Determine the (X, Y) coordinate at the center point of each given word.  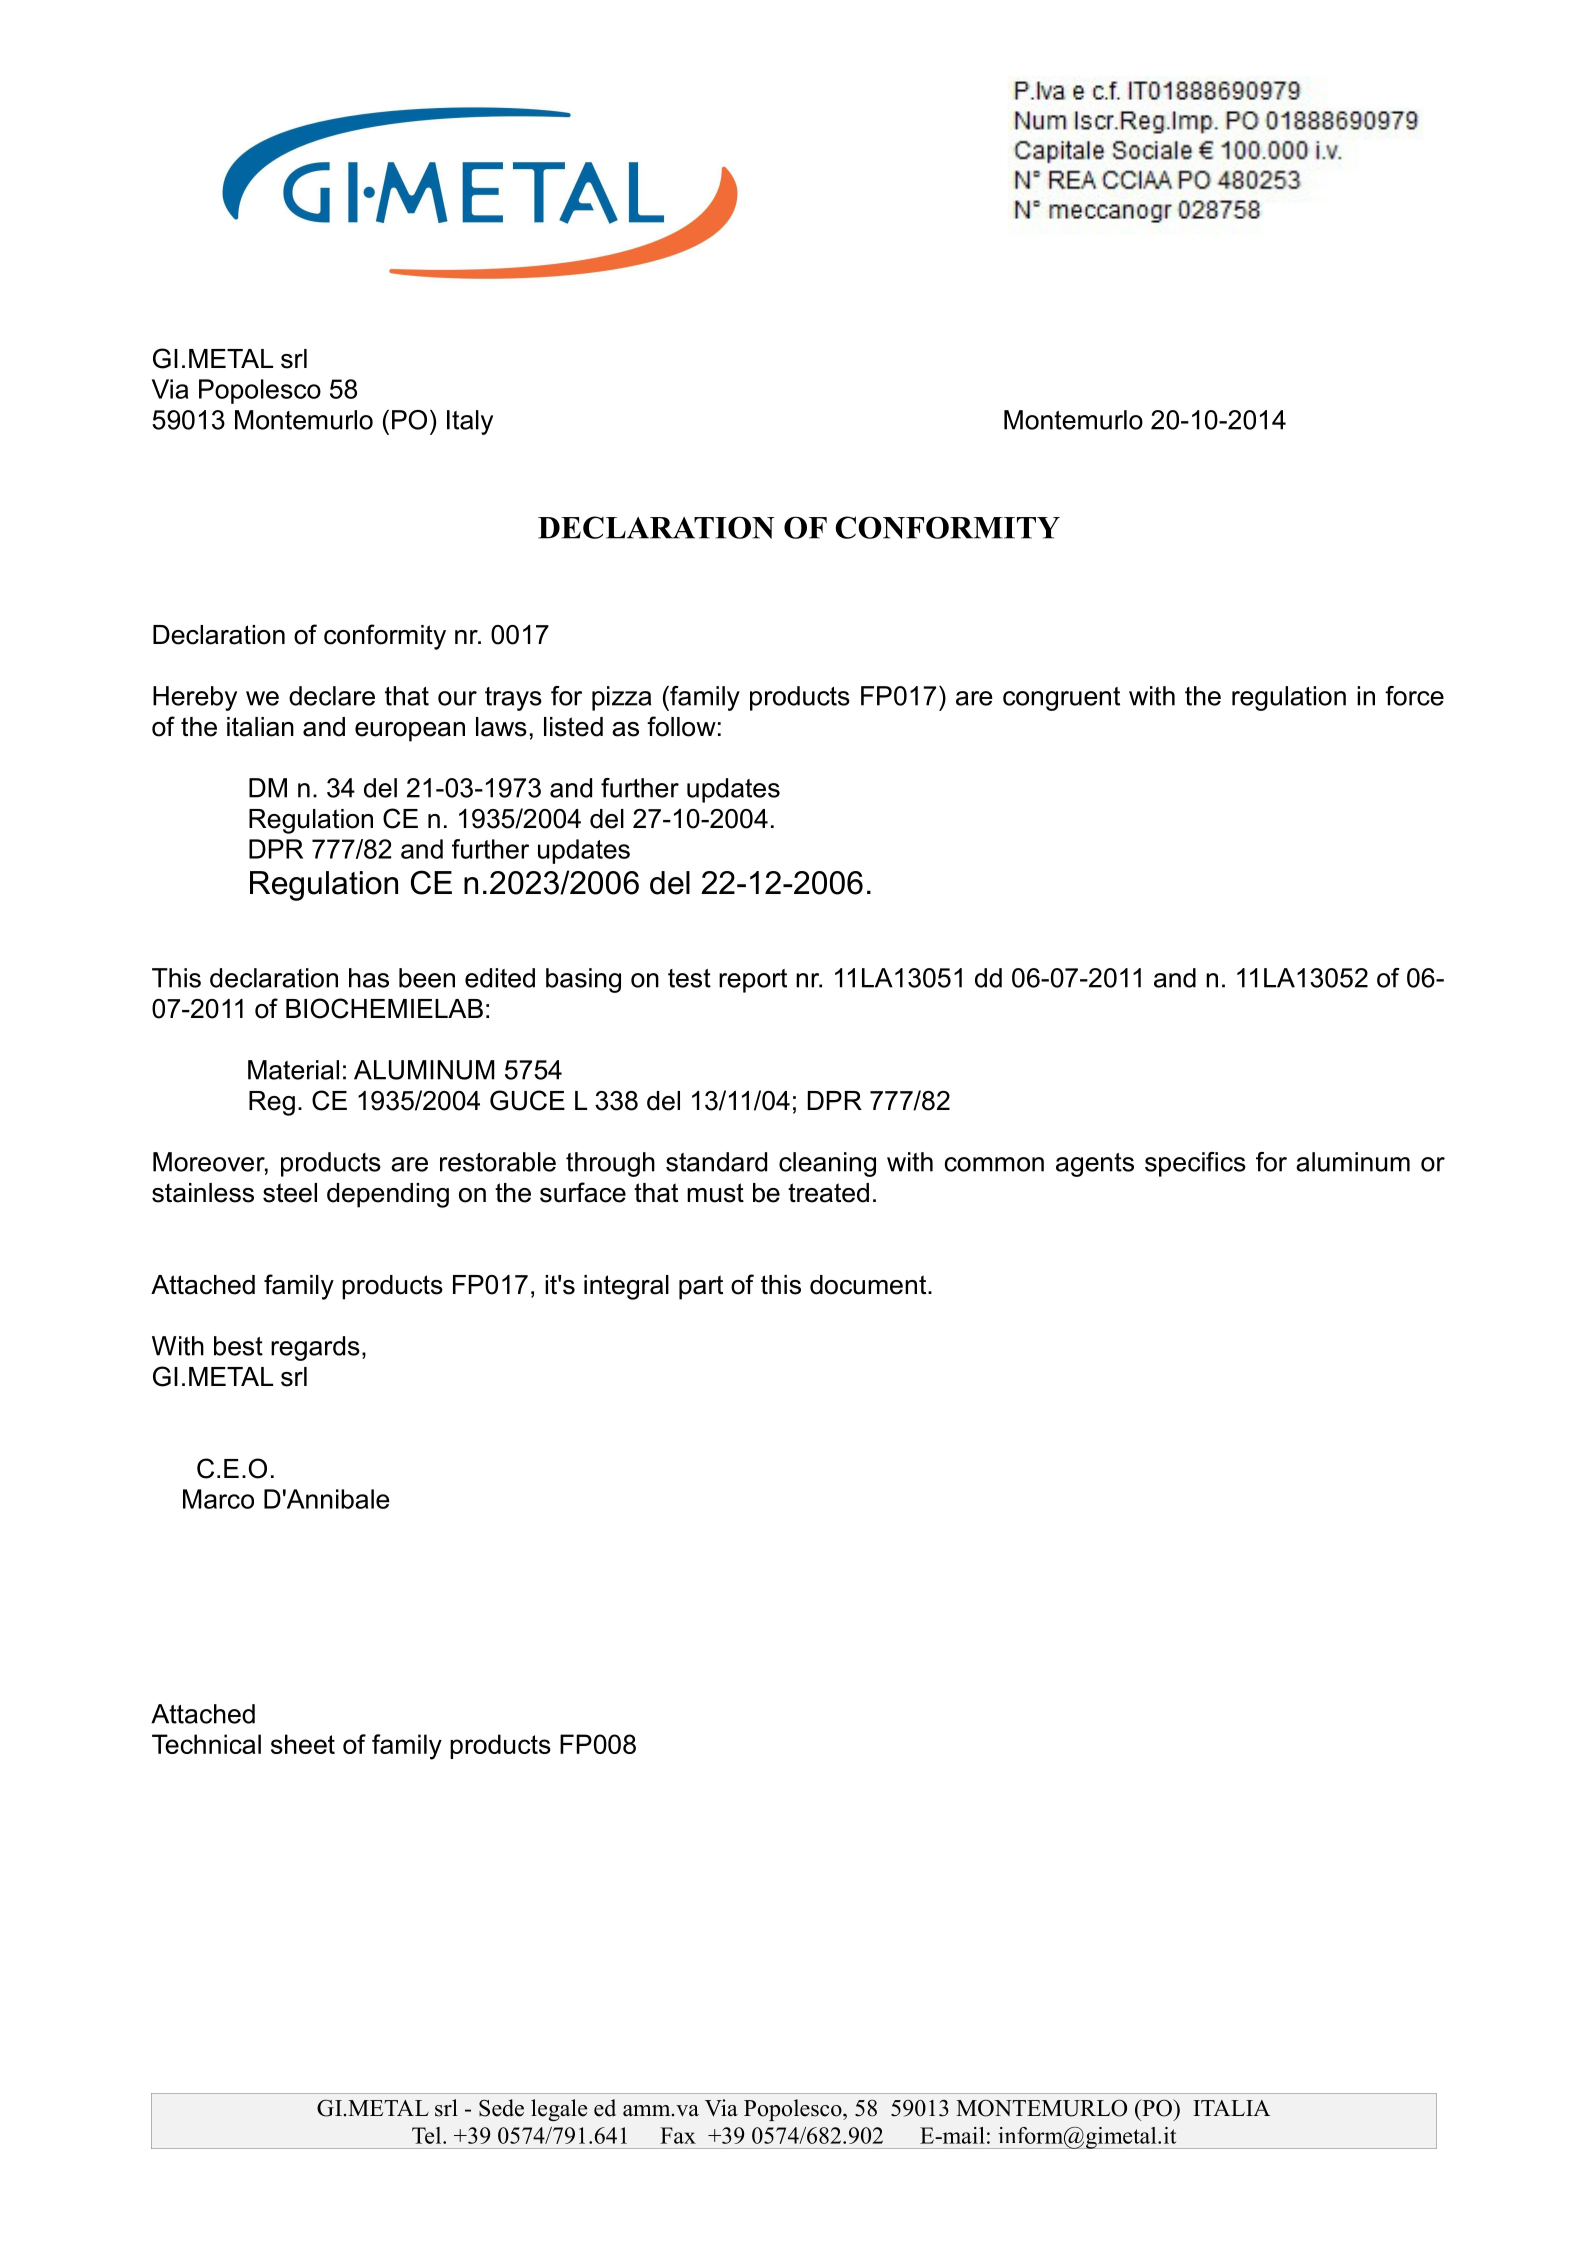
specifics (1195, 1164)
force (1414, 696)
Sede (501, 2108)
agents (1095, 1165)
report (753, 981)
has (369, 978)
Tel (428, 2135)
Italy (470, 422)
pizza (621, 698)
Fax (678, 2135)
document (869, 1285)
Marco (218, 1499)
